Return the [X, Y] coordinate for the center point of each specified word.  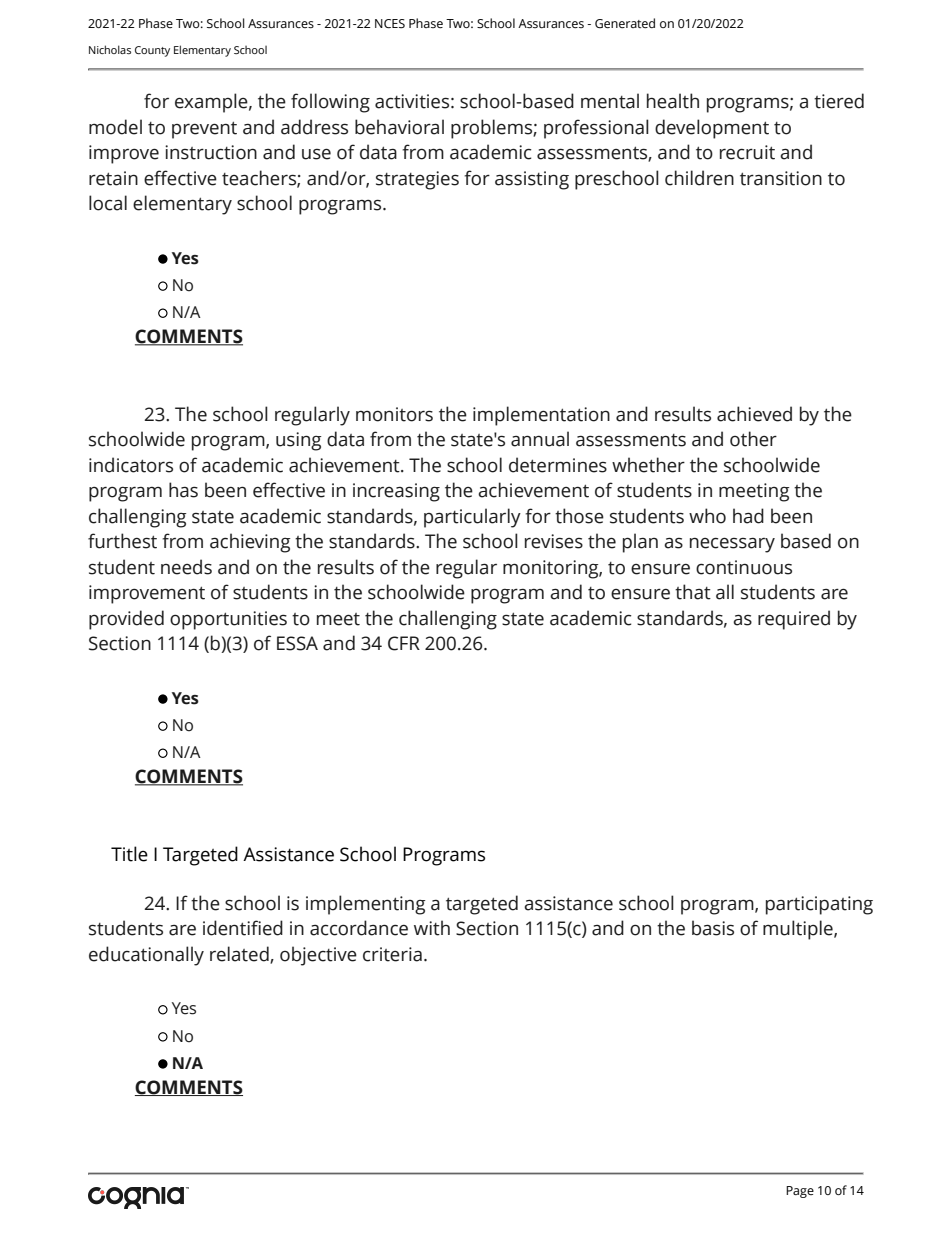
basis [713, 928]
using [299, 441]
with [432, 928]
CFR [404, 643]
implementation [541, 416]
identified [243, 928]
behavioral [399, 127]
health [673, 101]
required [794, 620]
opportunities [228, 620]
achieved [754, 414]
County [152, 51]
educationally [146, 956]
